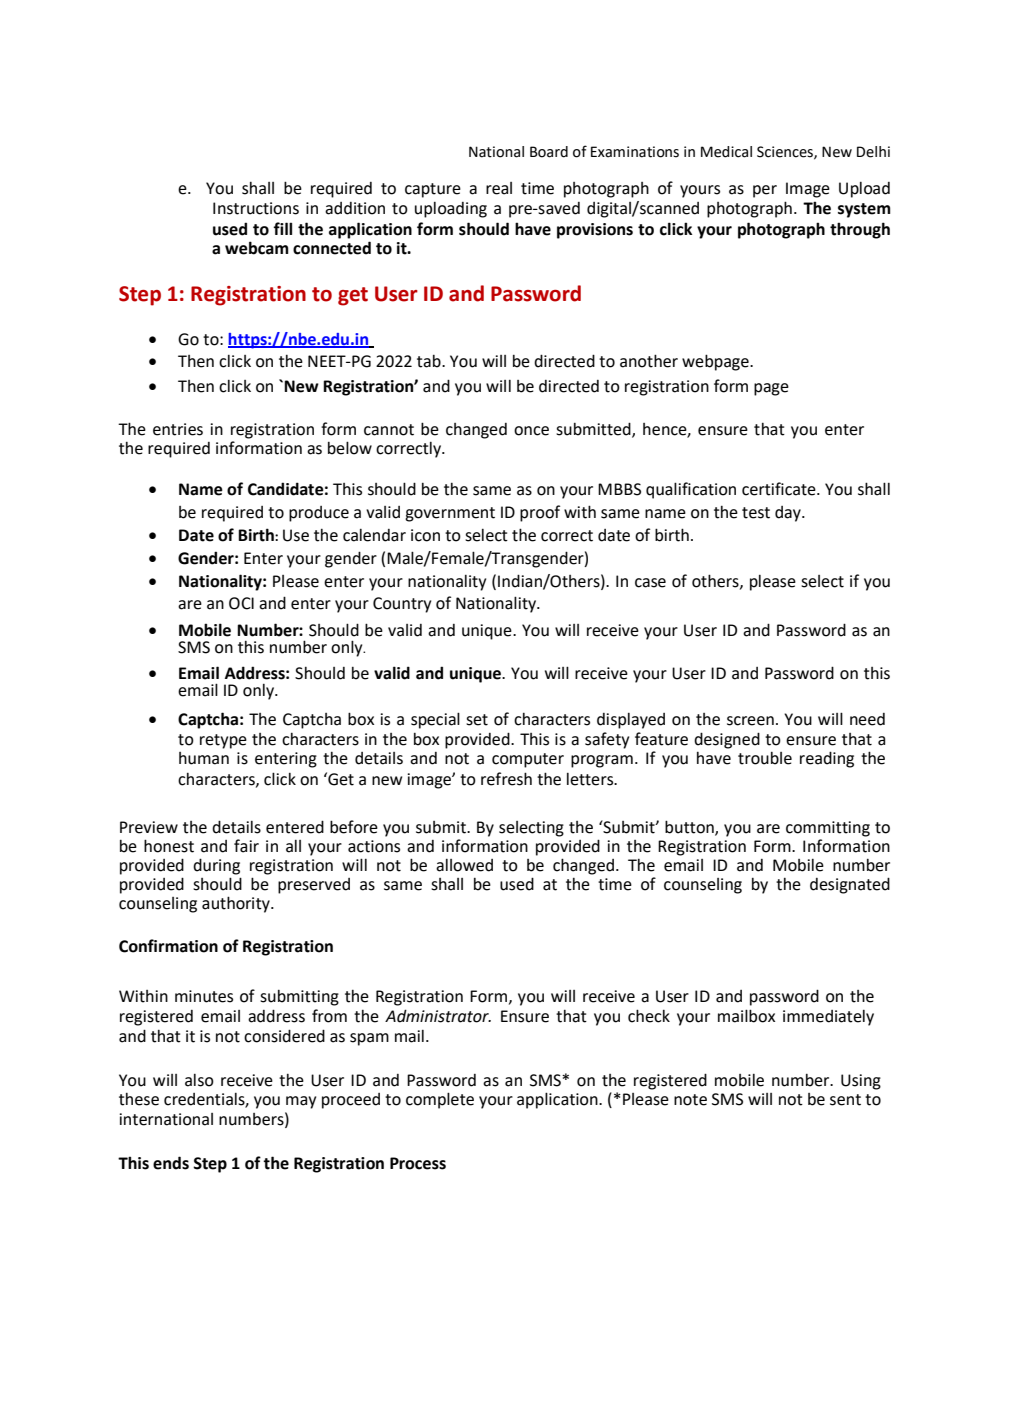  I want to click on designated, so click(850, 885).
